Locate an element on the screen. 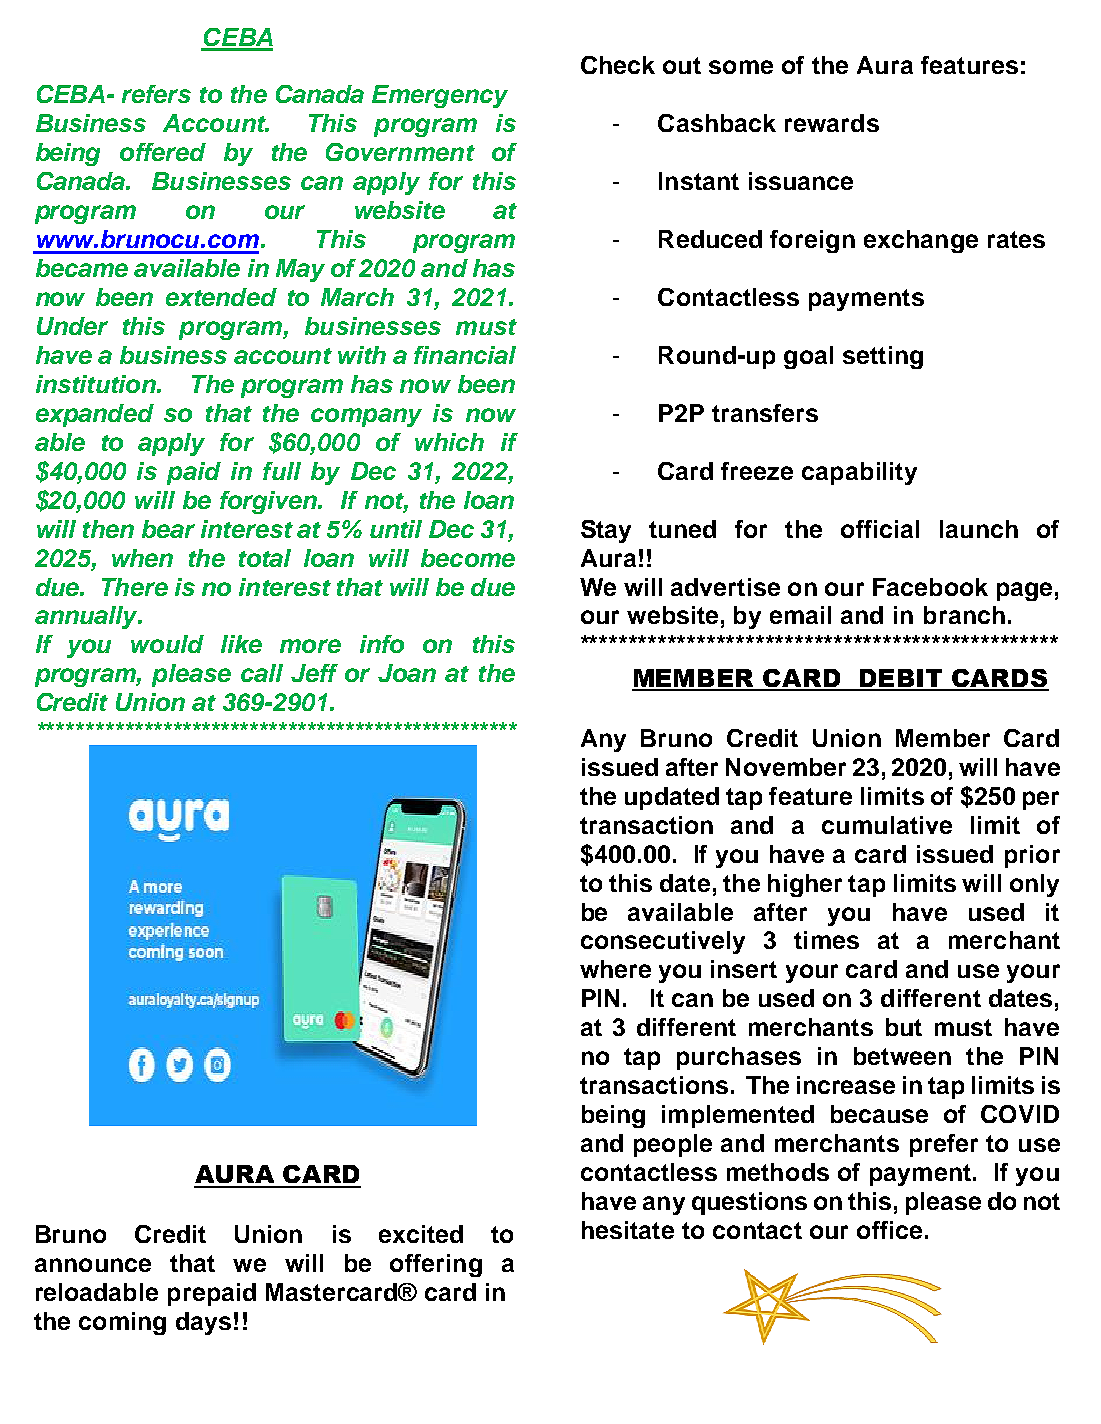 This screenshot has width=1101, height=1424. would is located at coordinates (167, 644).
